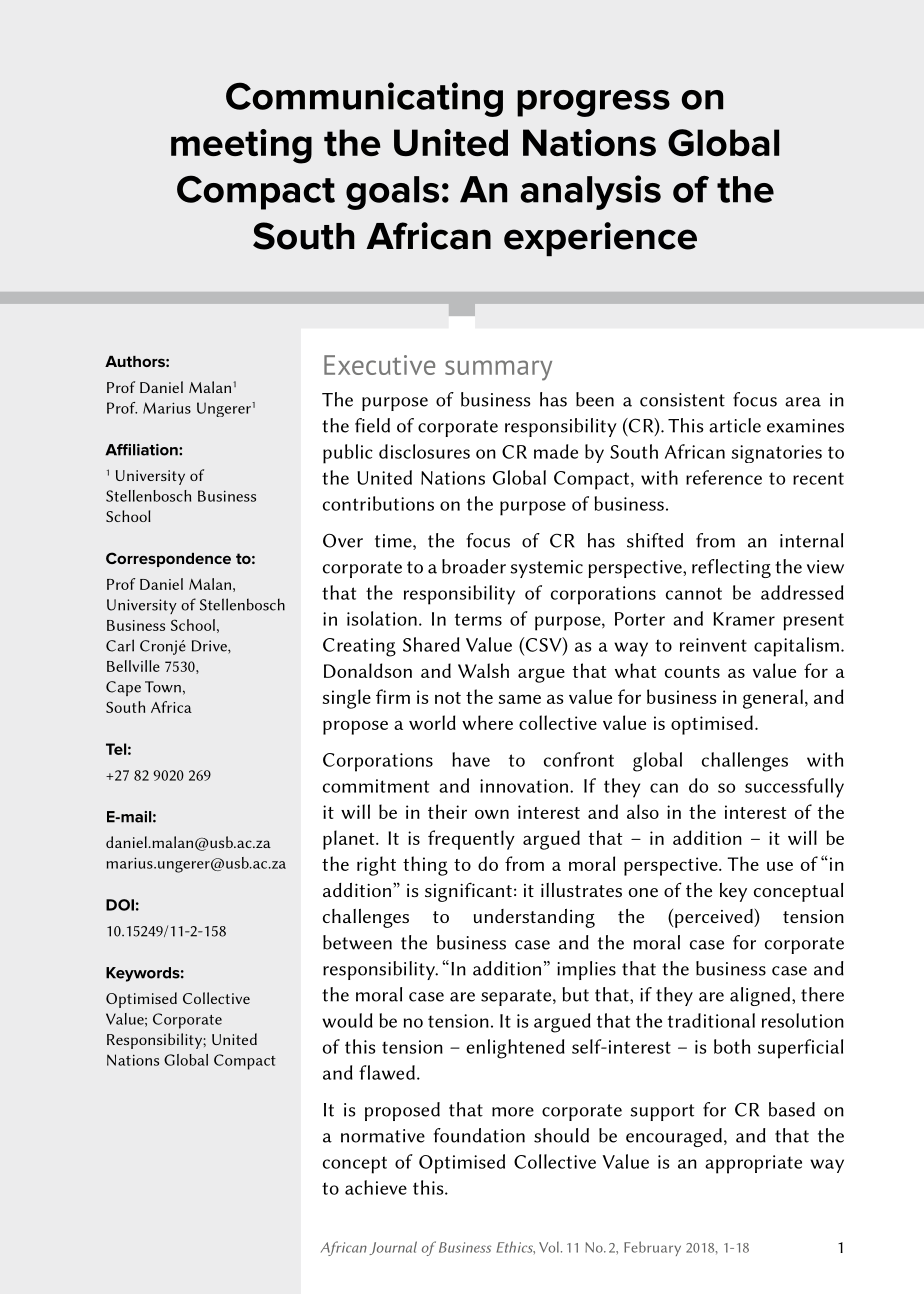  I want to click on goals, so click(392, 193).
